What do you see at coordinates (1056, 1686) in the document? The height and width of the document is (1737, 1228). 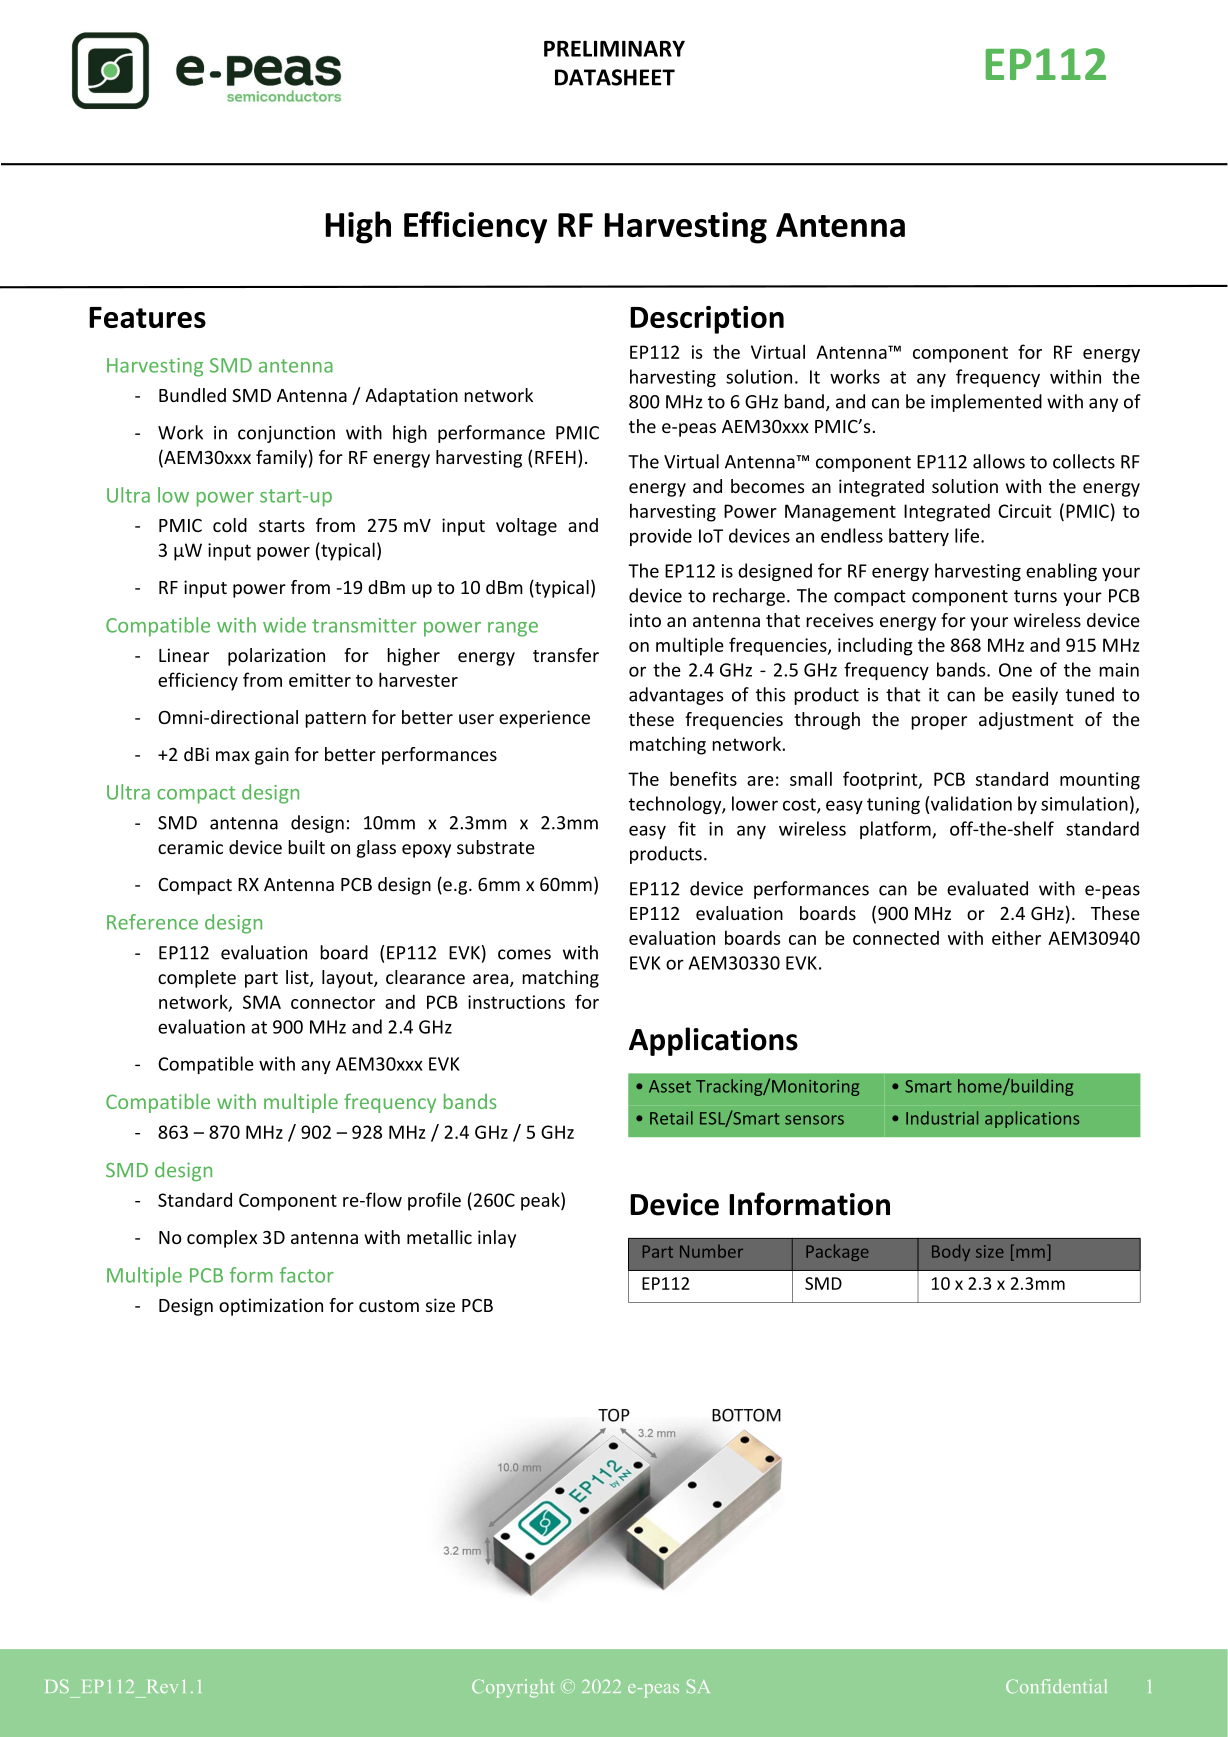 I see `Confidential` at bounding box center [1056, 1686].
